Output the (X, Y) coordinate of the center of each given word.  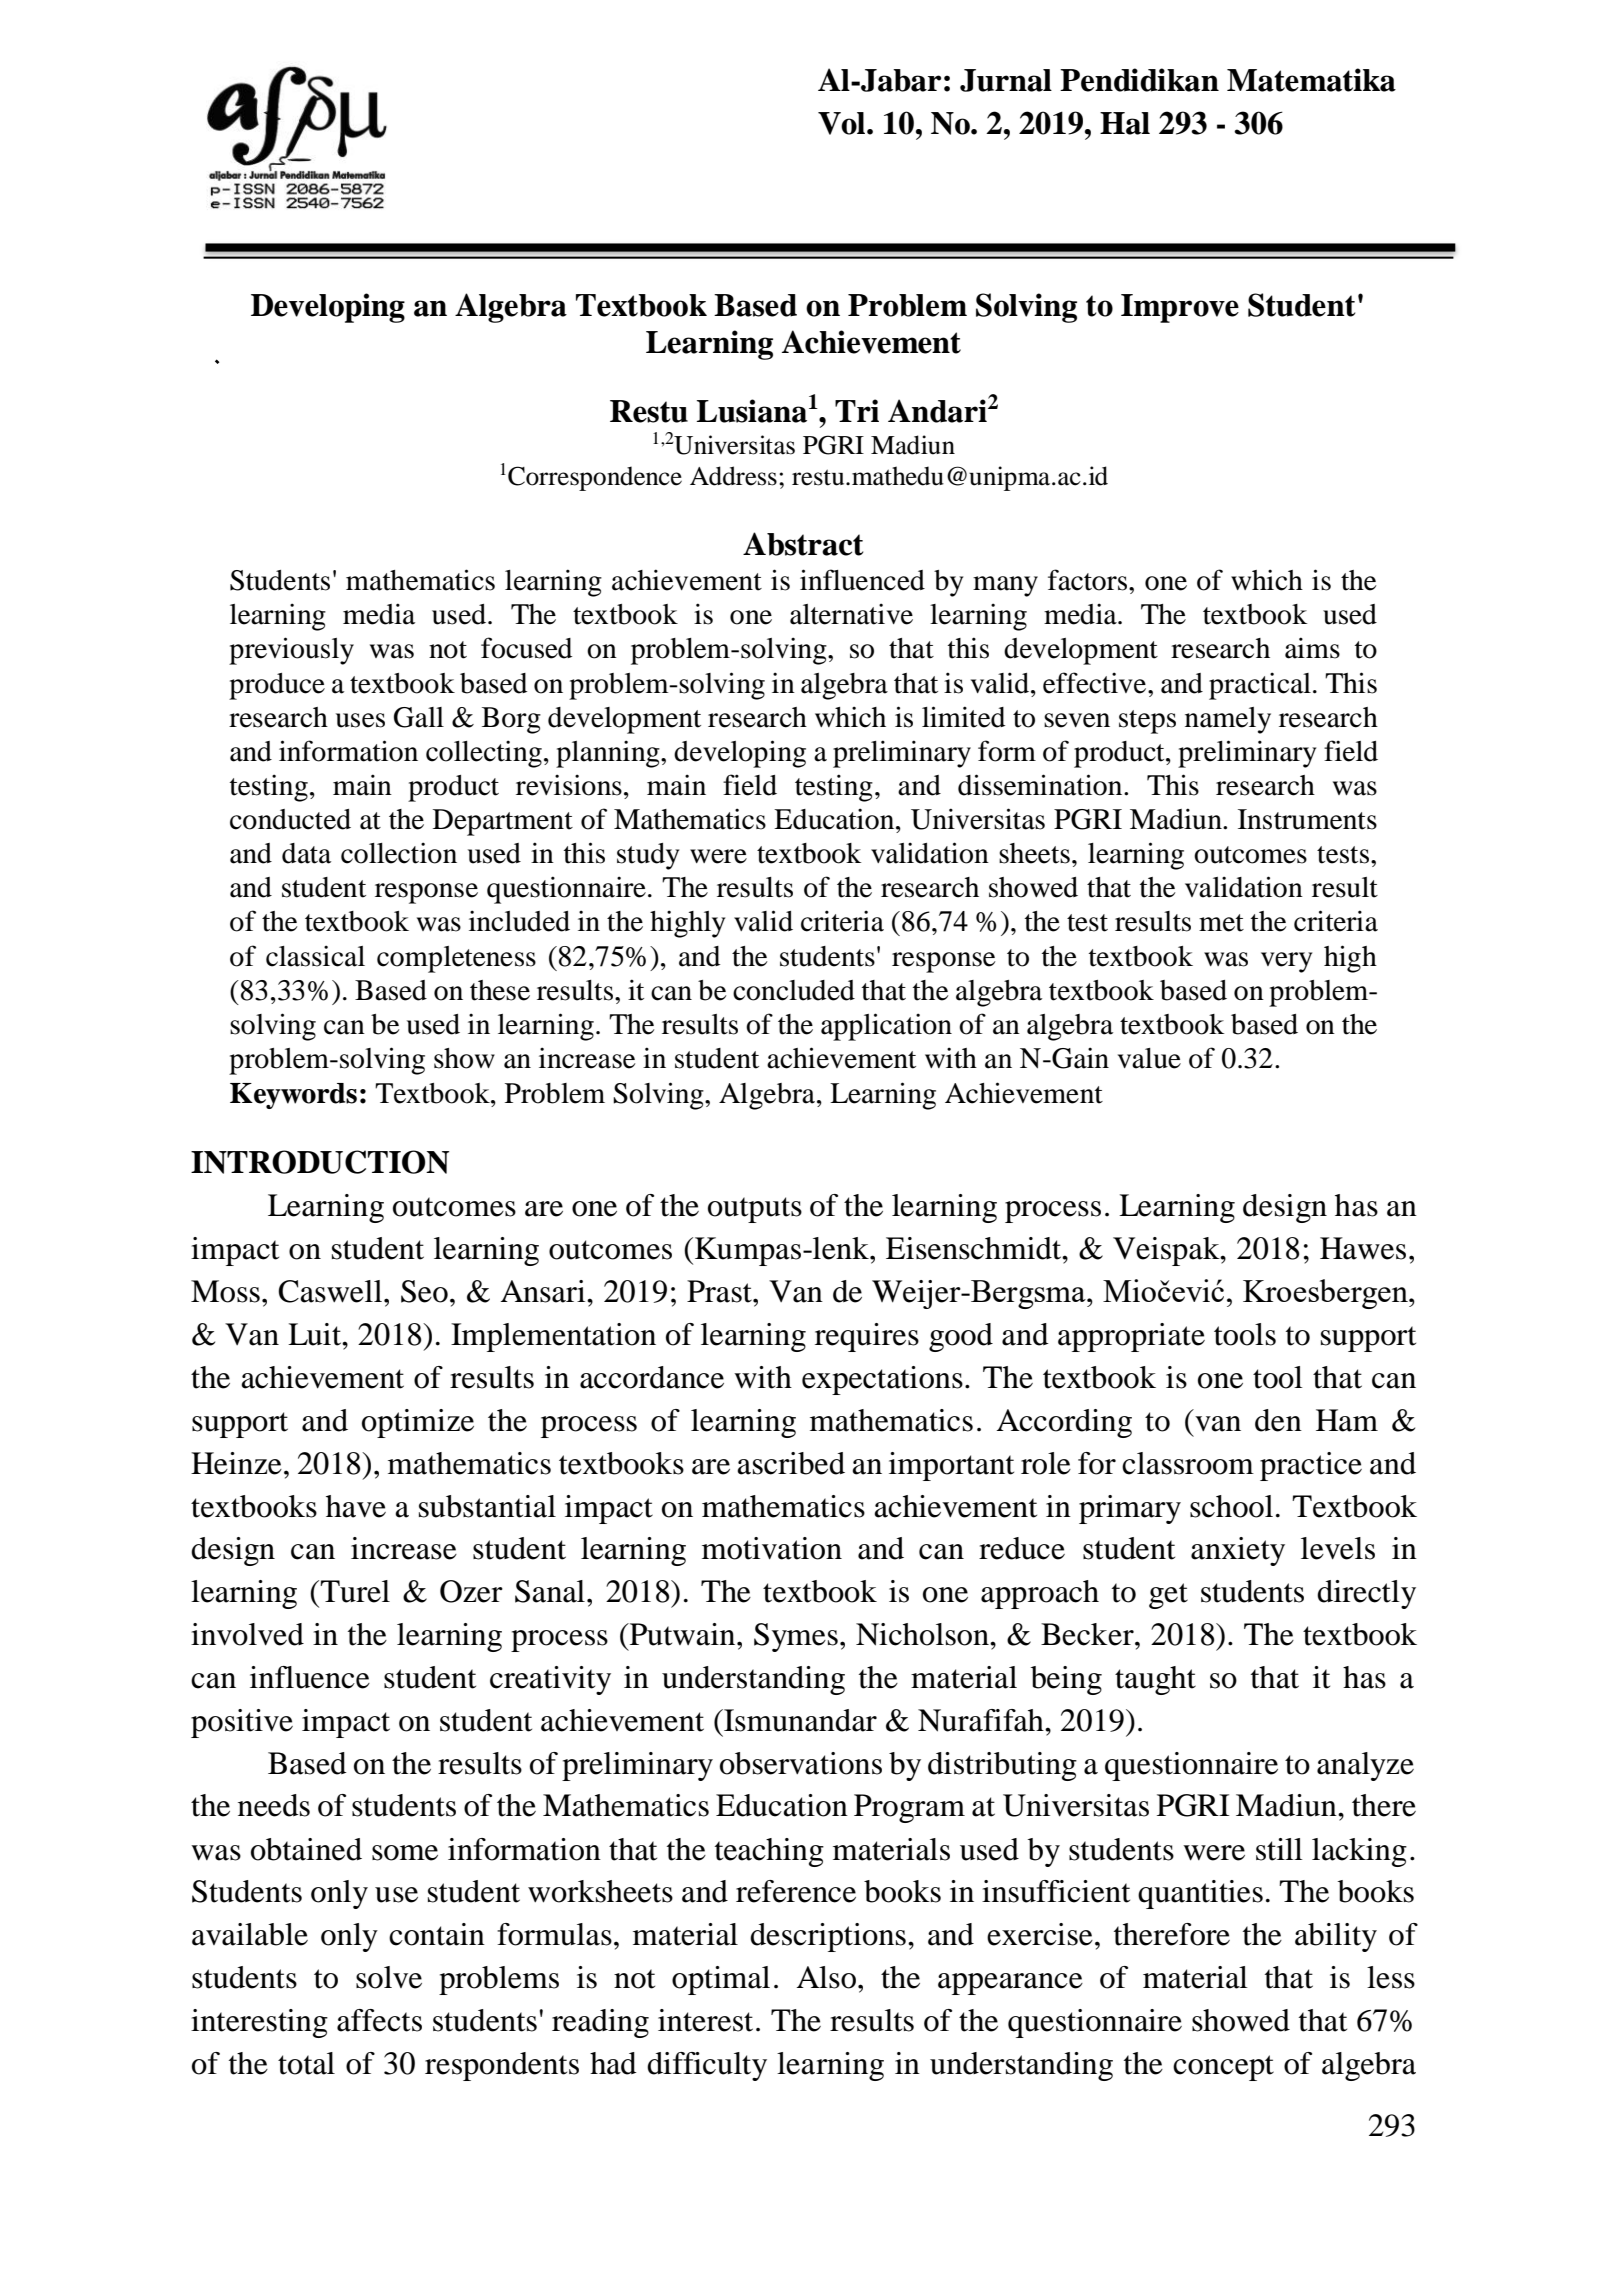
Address (733, 476)
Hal (1125, 123)
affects (379, 2020)
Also (826, 1977)
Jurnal (1006, 80)
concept (1223, 2068)
